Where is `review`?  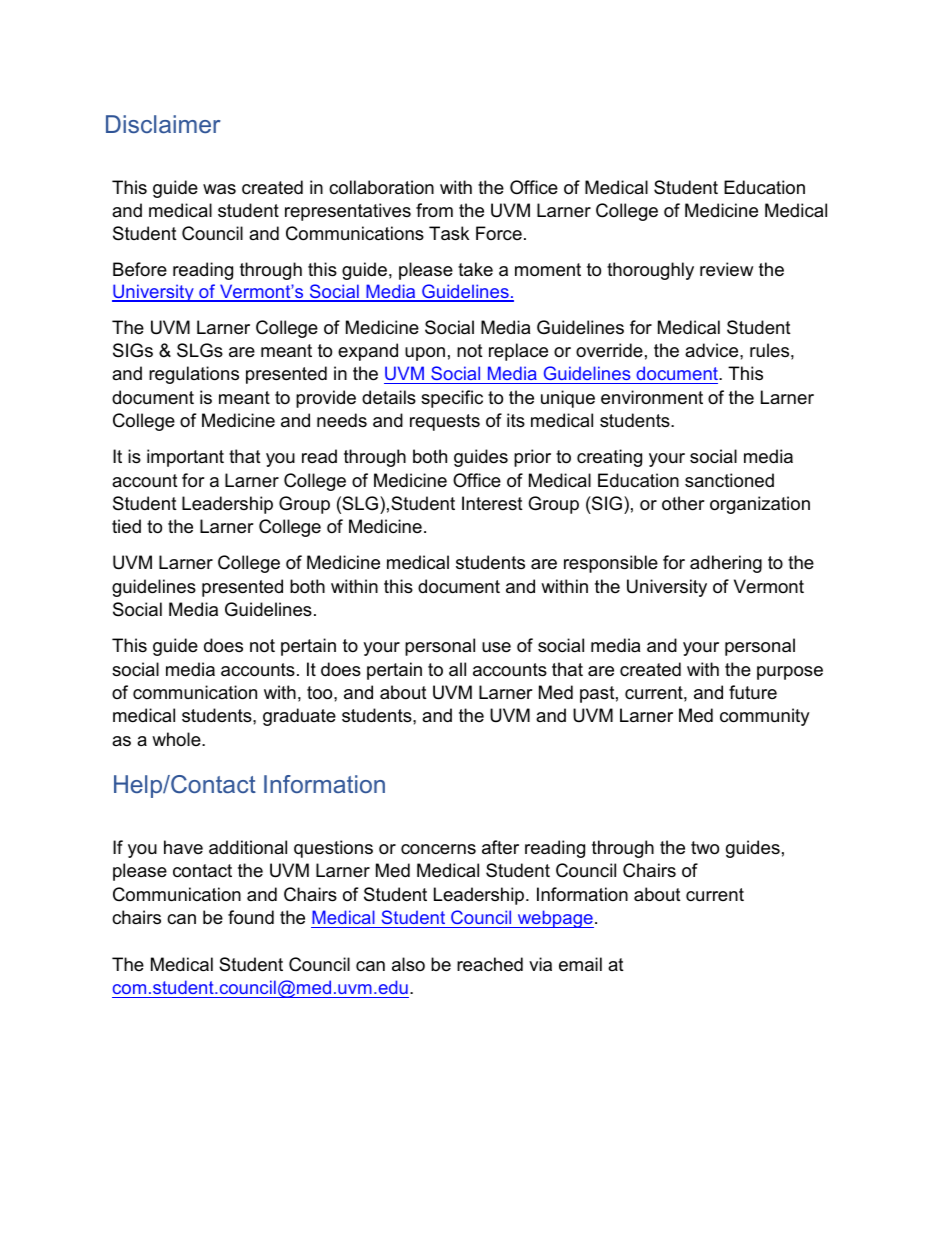 review is located at coordinates (726, 269).
